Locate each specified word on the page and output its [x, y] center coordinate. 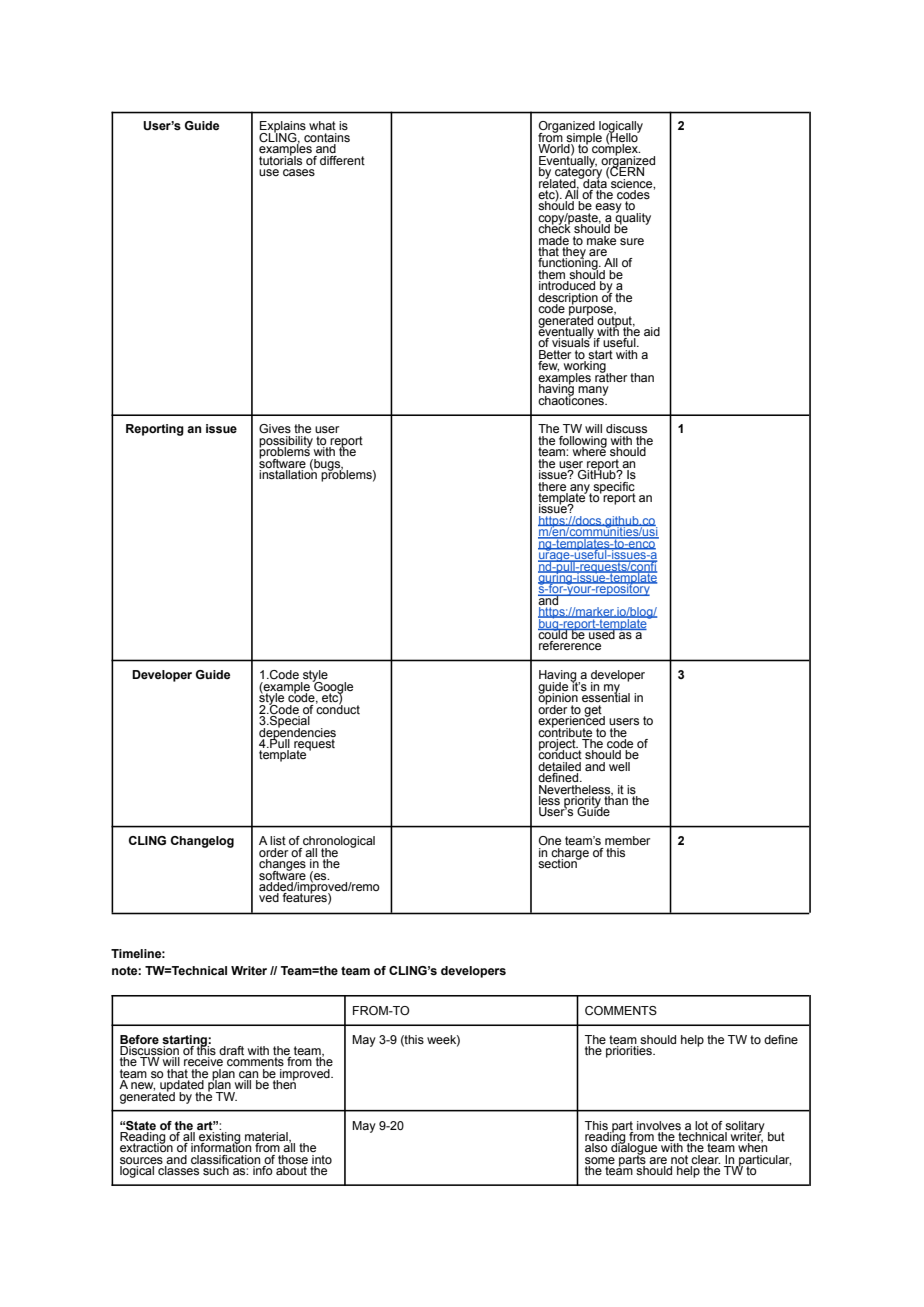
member [627, 840]
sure [632, 241]
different [342, 160]
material [267, 1138]
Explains [283, 128]
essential [606, 696]
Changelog [202, 842]
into [322, 1159]
